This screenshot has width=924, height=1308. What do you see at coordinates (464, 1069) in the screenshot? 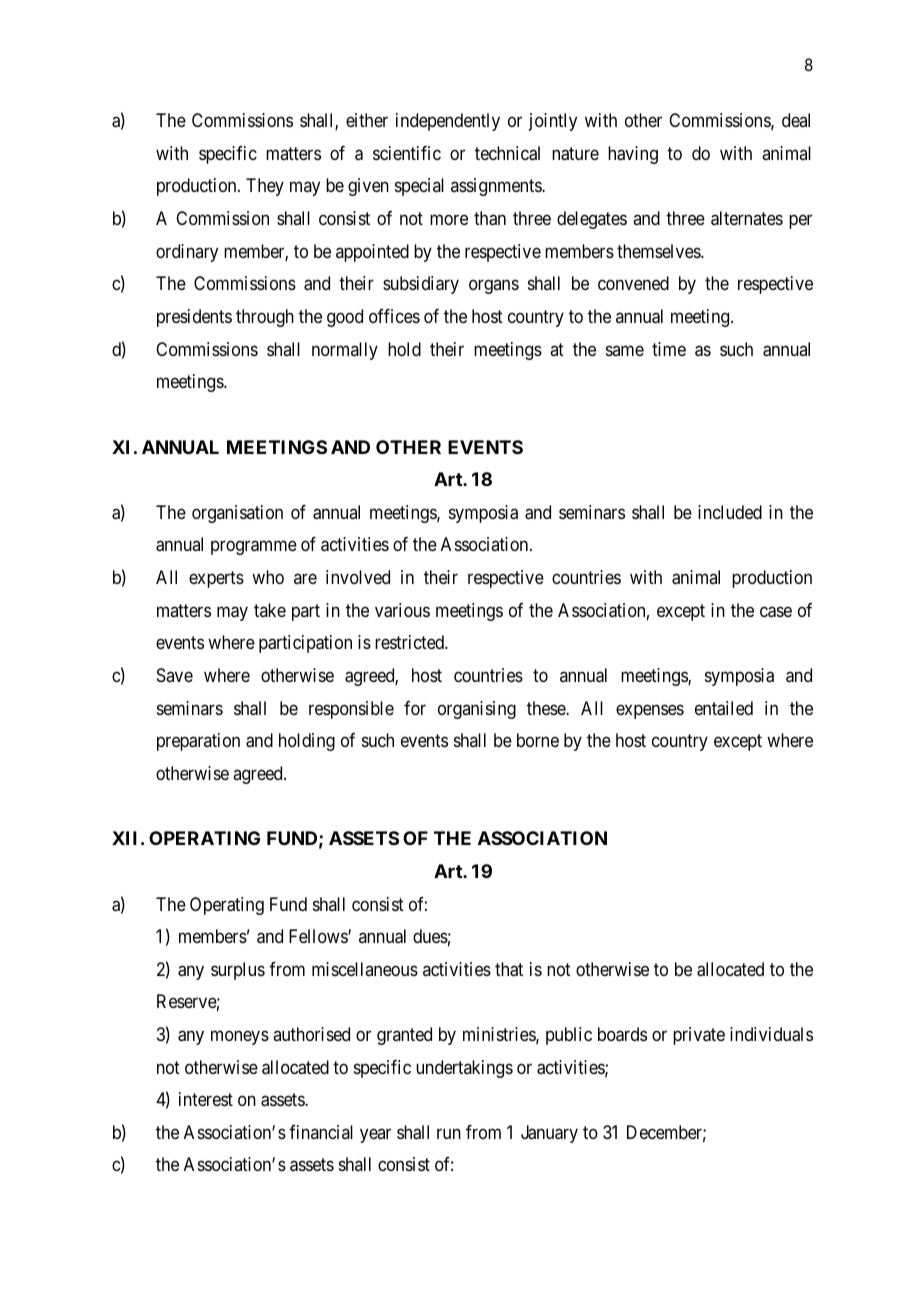
I see `undertakings` at bounding box center [464, 1069].
